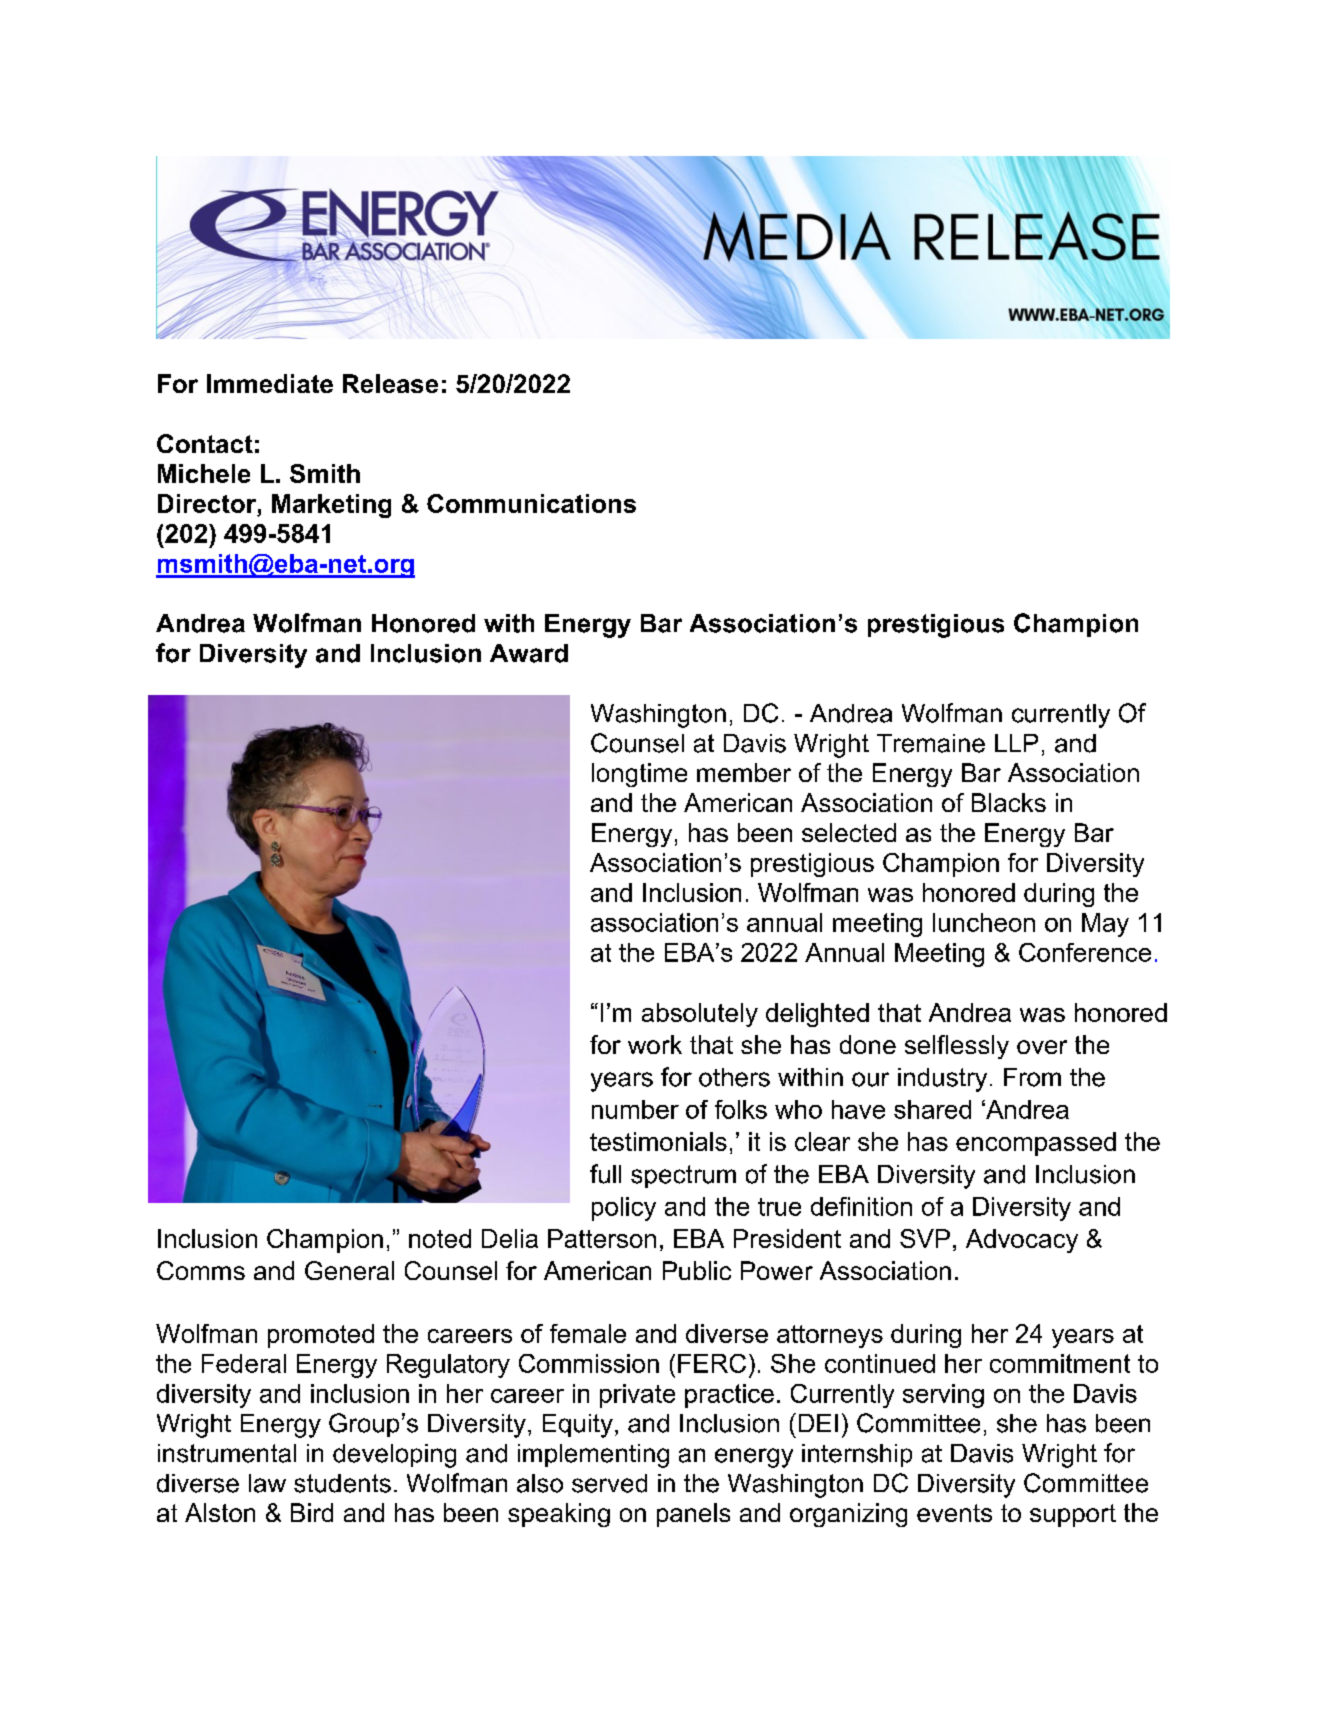 The width and height of the image is (1326, 1716). What do you see at coordinates (1022, 1241) in the image?
I see `Advocacy` at bounding box center [1022, 1241].
